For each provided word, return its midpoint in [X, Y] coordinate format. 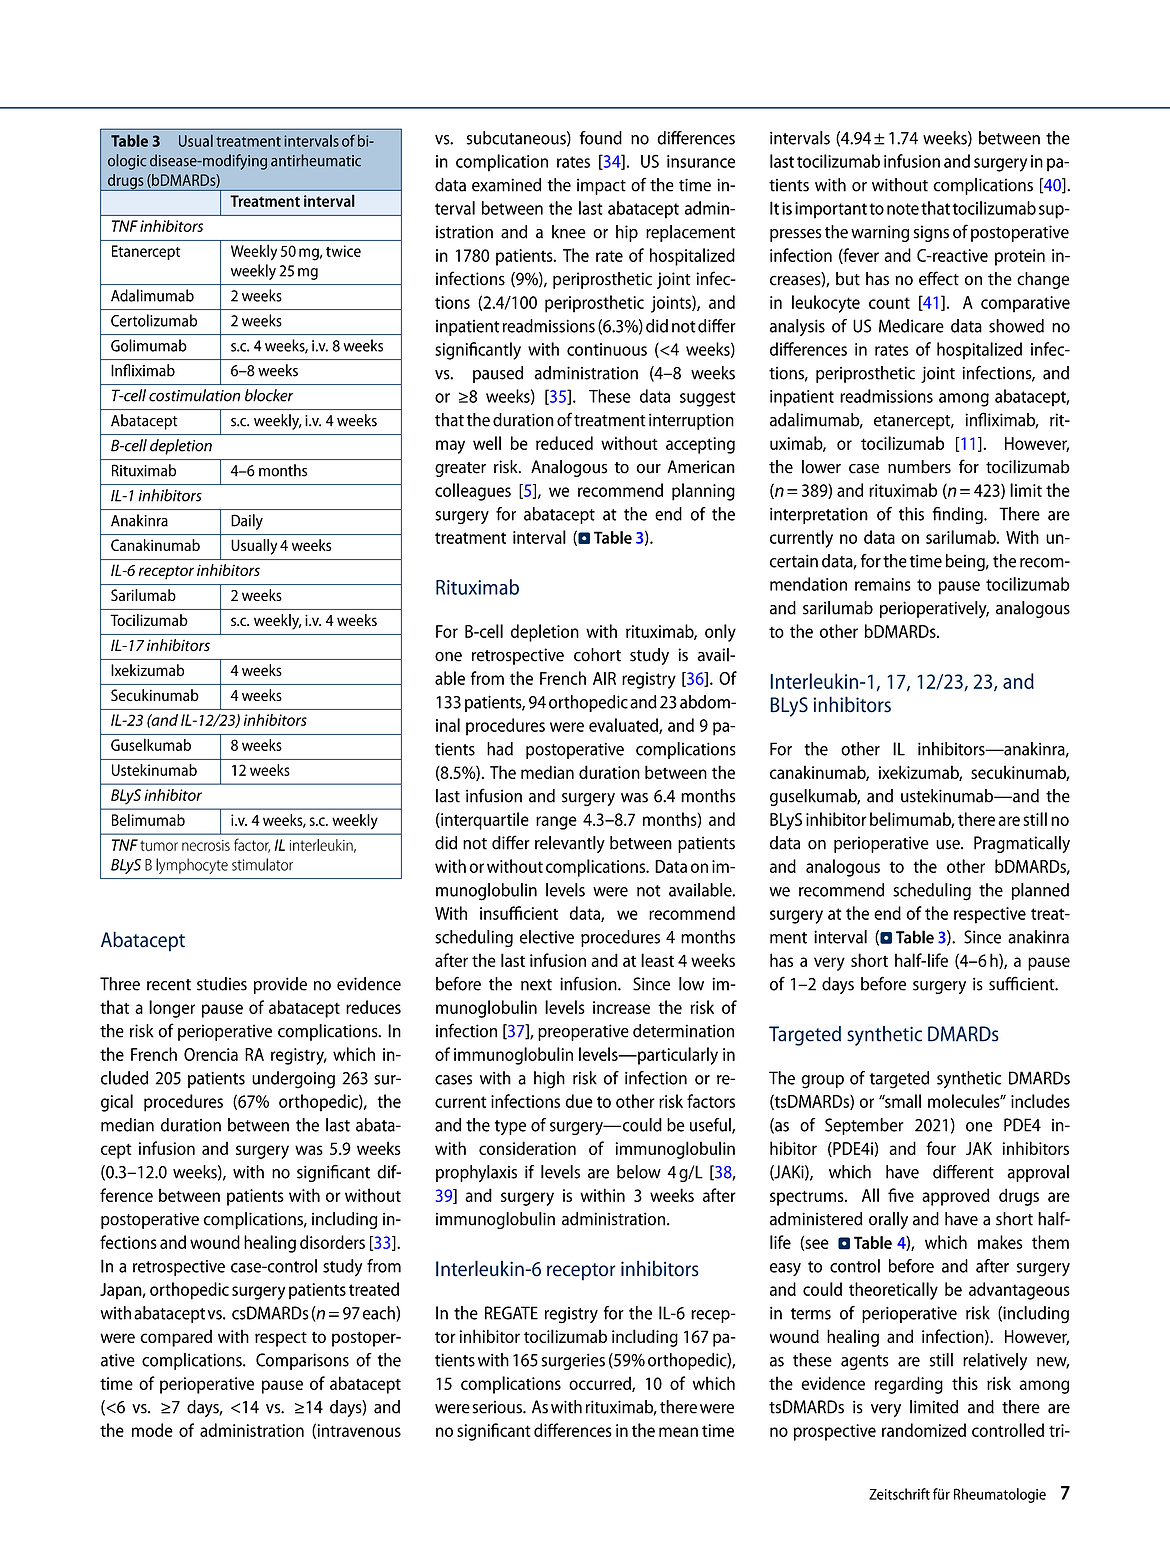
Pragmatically [1022, 844]
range [556, 823]
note [903, 209]
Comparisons [302, 1361]
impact [601, 186]
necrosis [206, 845]
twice [343, 251]
